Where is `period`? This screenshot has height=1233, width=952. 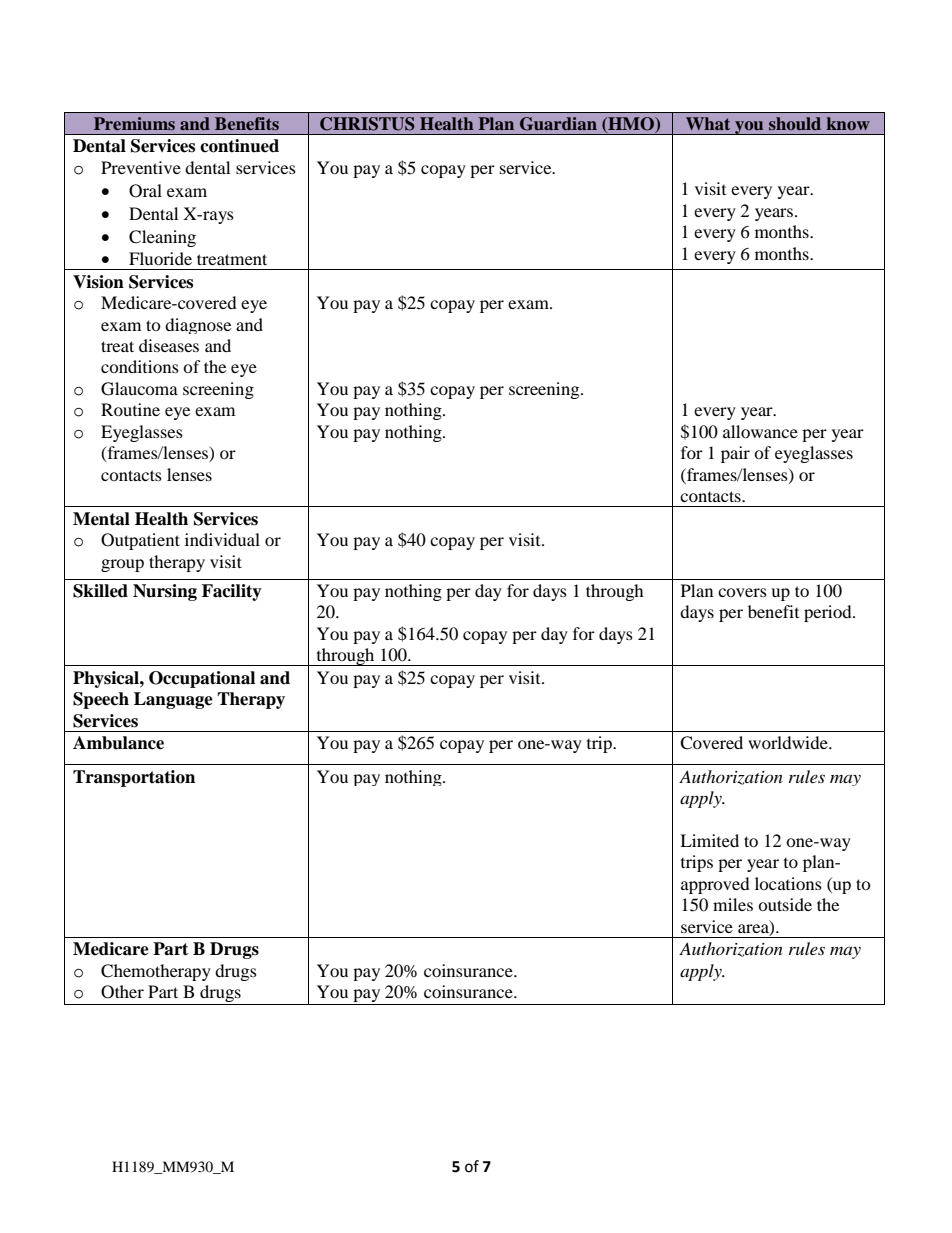
period is located at coordinates (829, 613).
